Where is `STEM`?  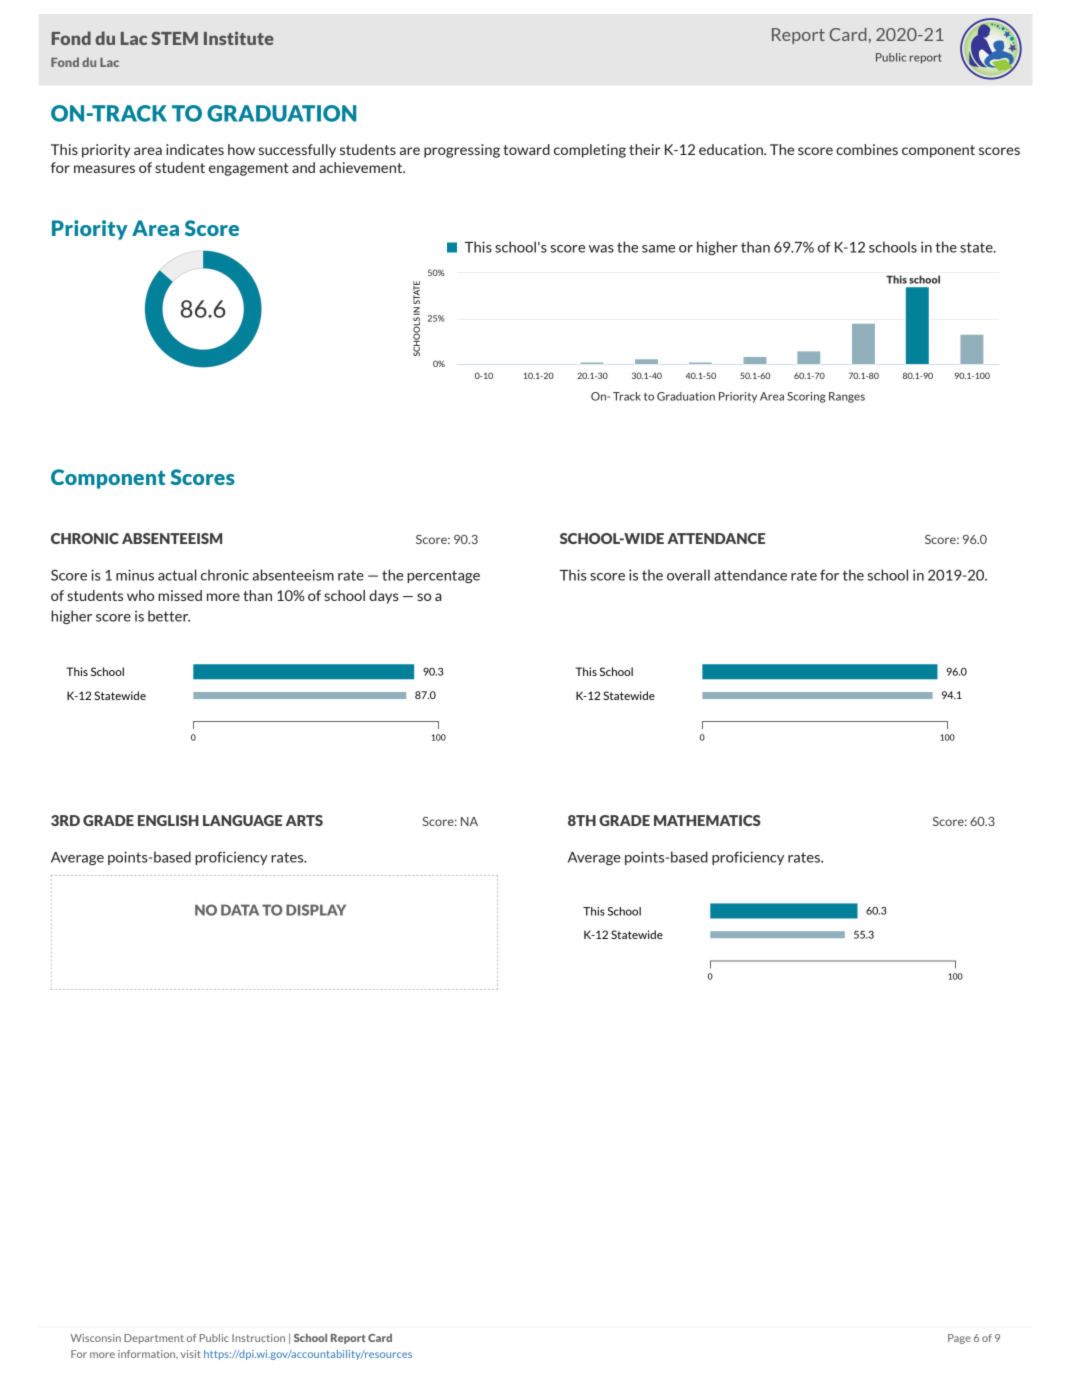 STEM is located at coordinates (174, 38).
